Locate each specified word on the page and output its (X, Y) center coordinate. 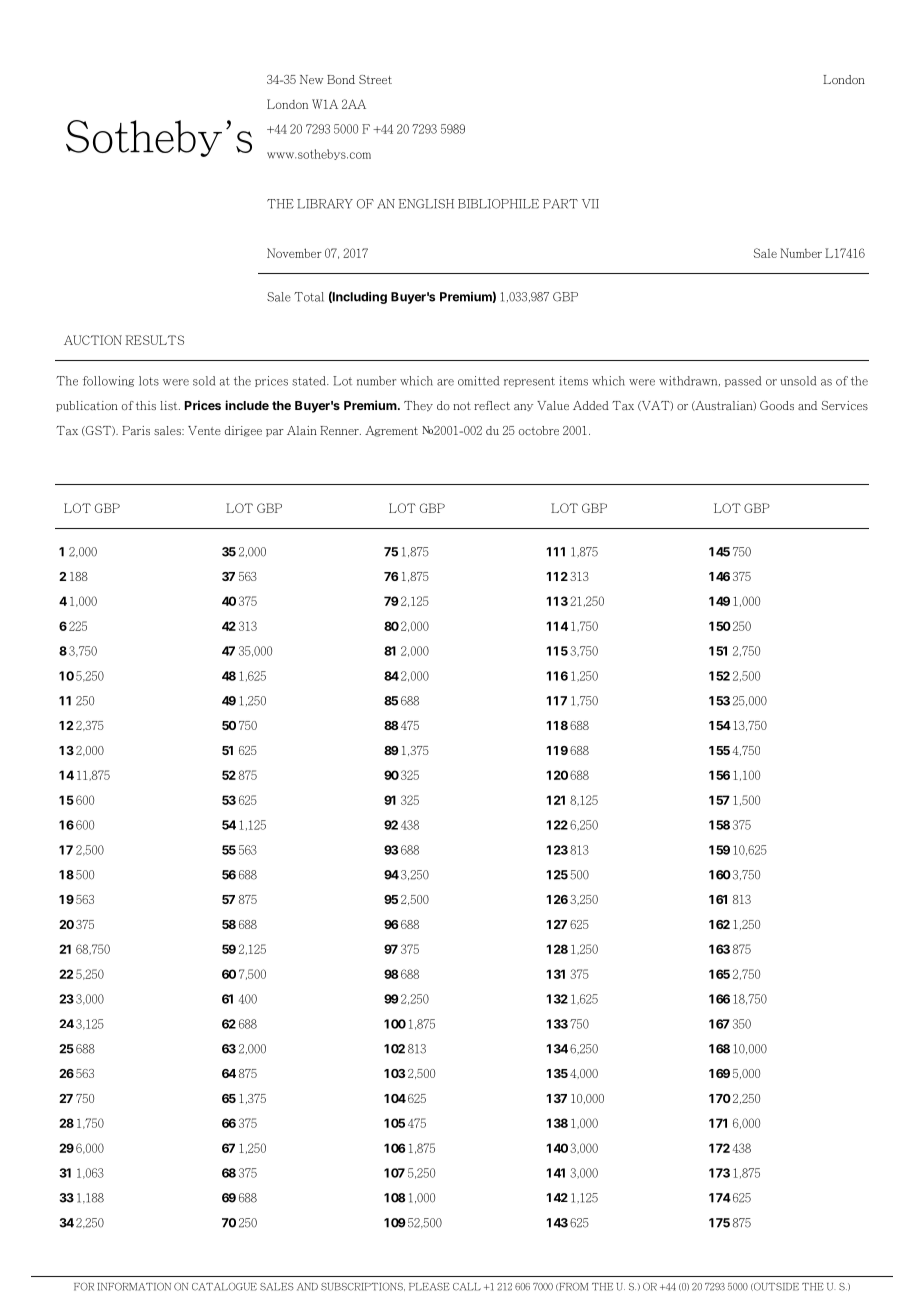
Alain (302, 430)
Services (845, 405)
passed (743, 381)
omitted (478, 381)
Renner (340, 430)
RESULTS (155, 340)
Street (375, 79)
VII (590, 204)
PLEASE (429, 1287)
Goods (777, 405)
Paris (136, 430)
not (462, 406)
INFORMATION (134, 1286)
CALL (467, 1287)
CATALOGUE (224, 1286)
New (311, 79)
